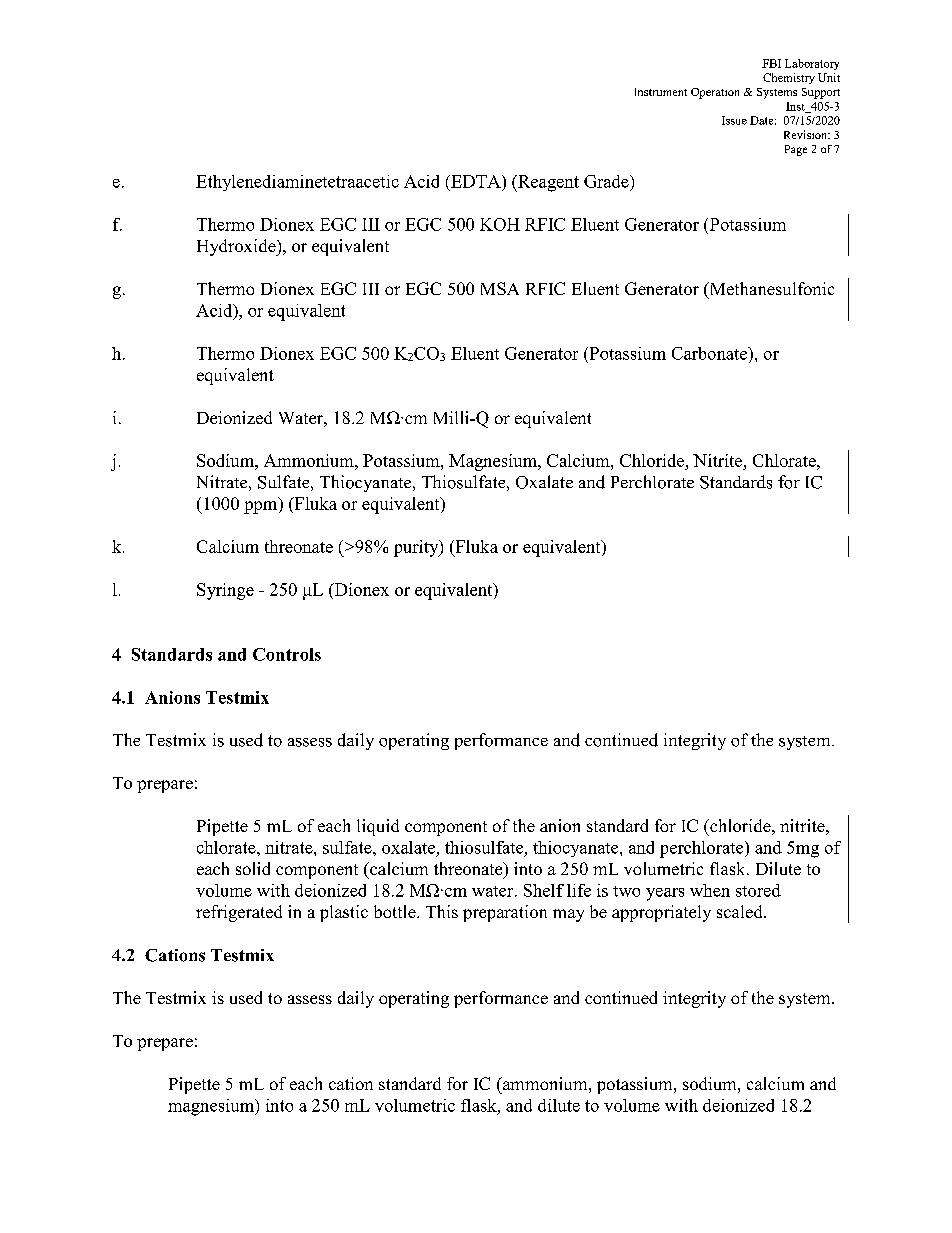  Describe the element at coordinates (607, 181) in the screenshot. I see `Grade` at that location.
